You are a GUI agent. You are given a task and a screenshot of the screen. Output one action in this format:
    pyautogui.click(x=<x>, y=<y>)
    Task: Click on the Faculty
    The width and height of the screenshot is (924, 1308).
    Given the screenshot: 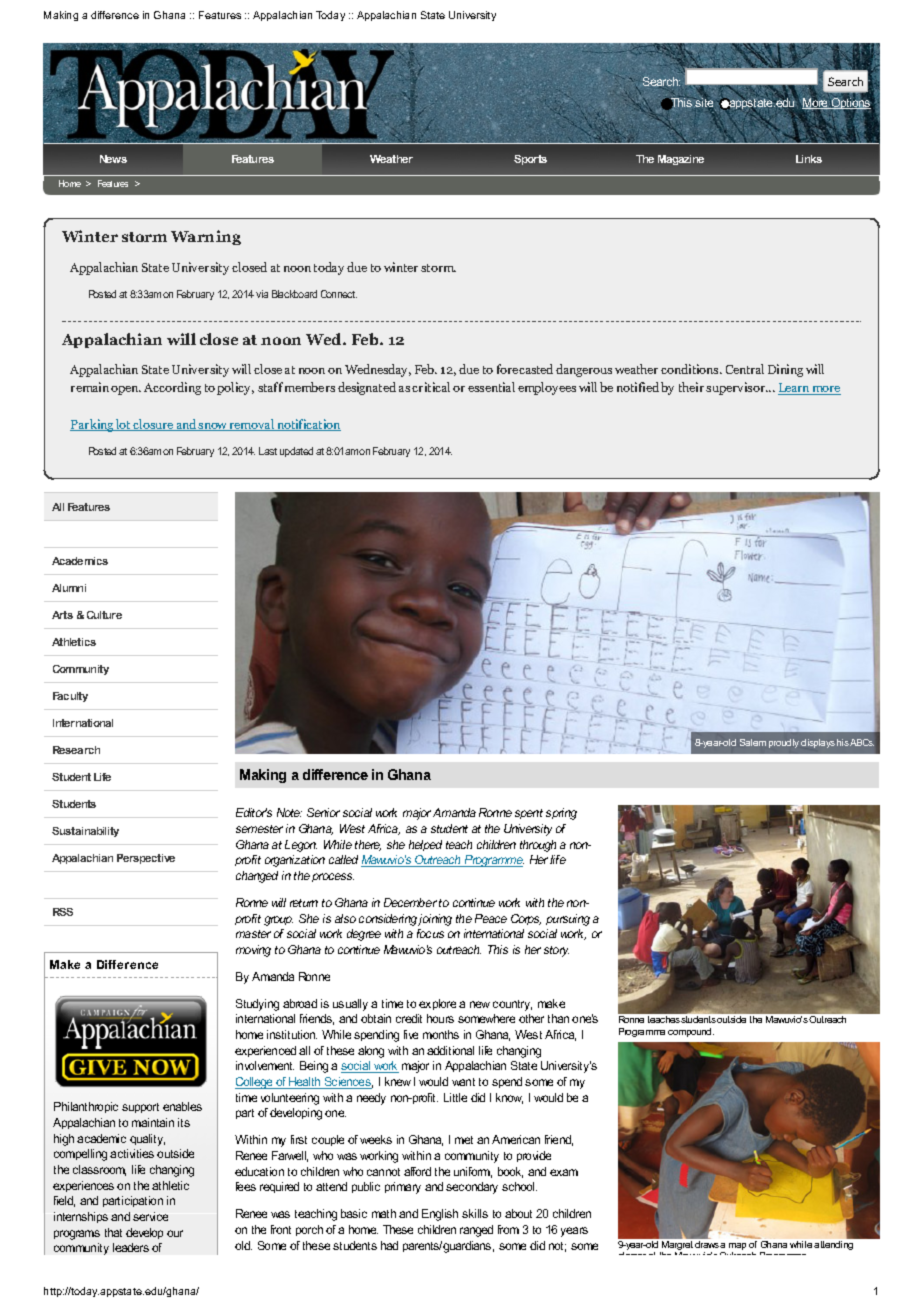 What is the action you would take?
    pyautogui.click(x=70, y=697)
